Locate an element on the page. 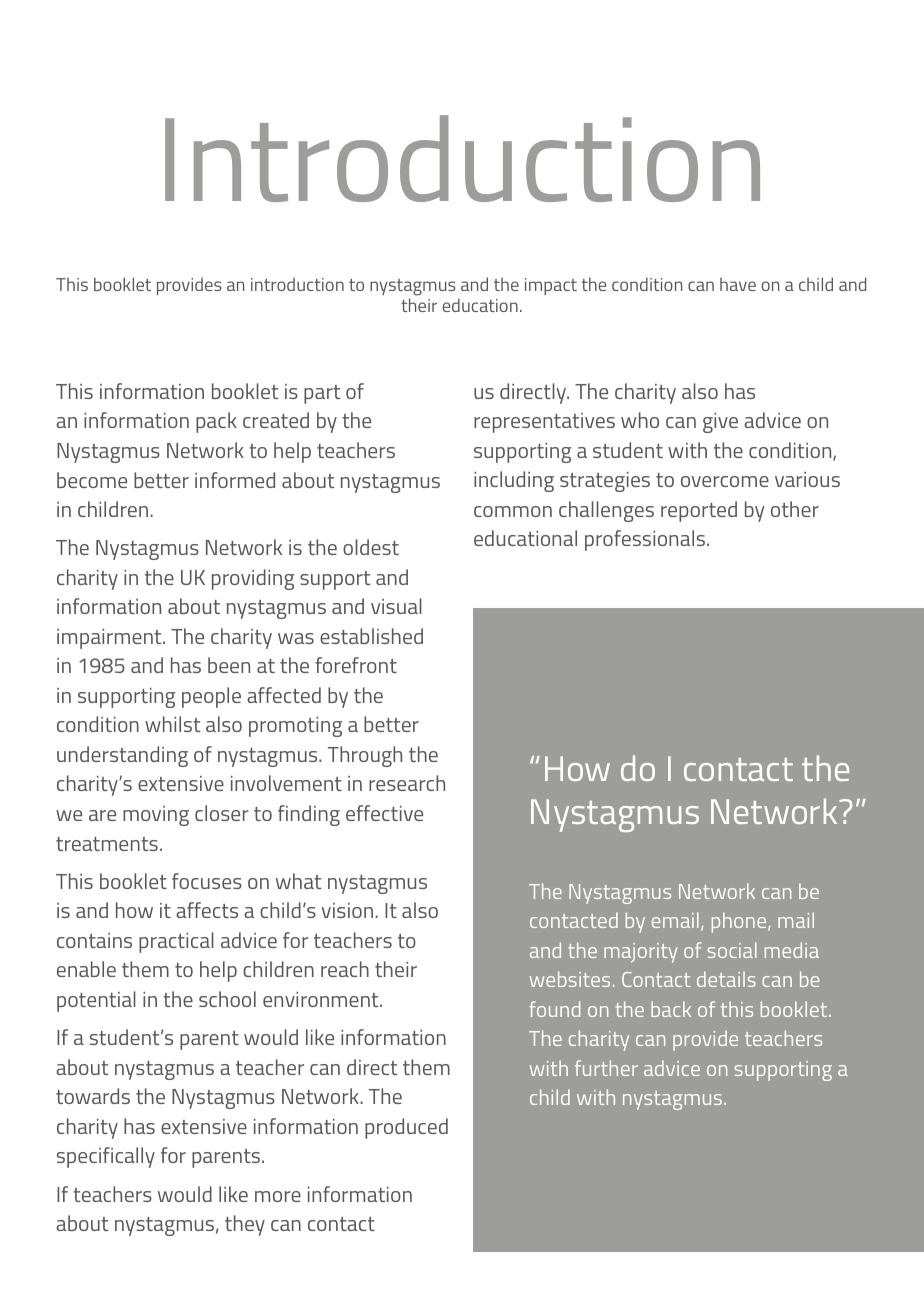 This document has height=1308, width=924. impact is located at coordinates (551, 286).
